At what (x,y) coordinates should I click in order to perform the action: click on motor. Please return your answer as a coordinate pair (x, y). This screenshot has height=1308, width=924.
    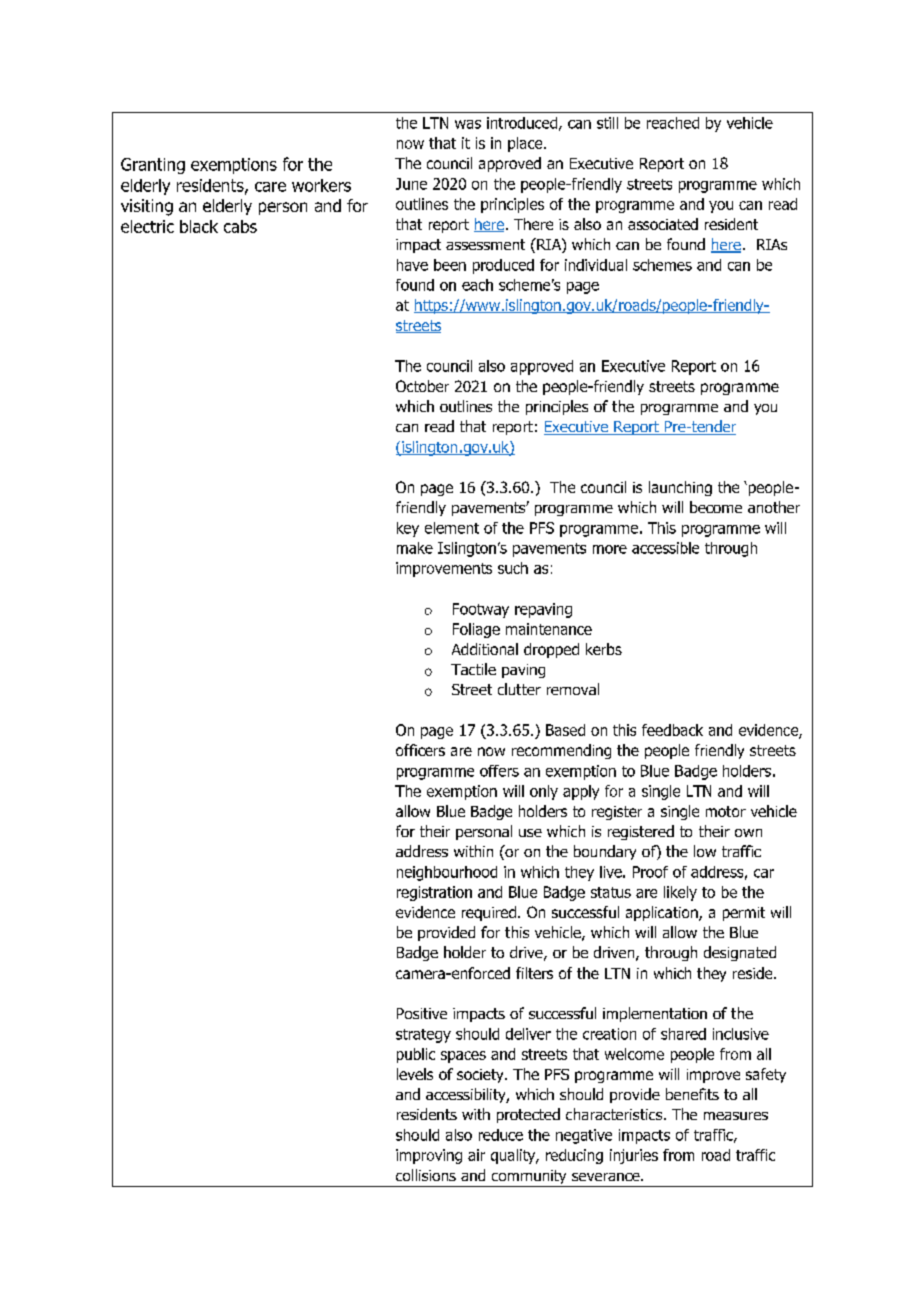
    Looking at the image, I should click on (726, 811).
